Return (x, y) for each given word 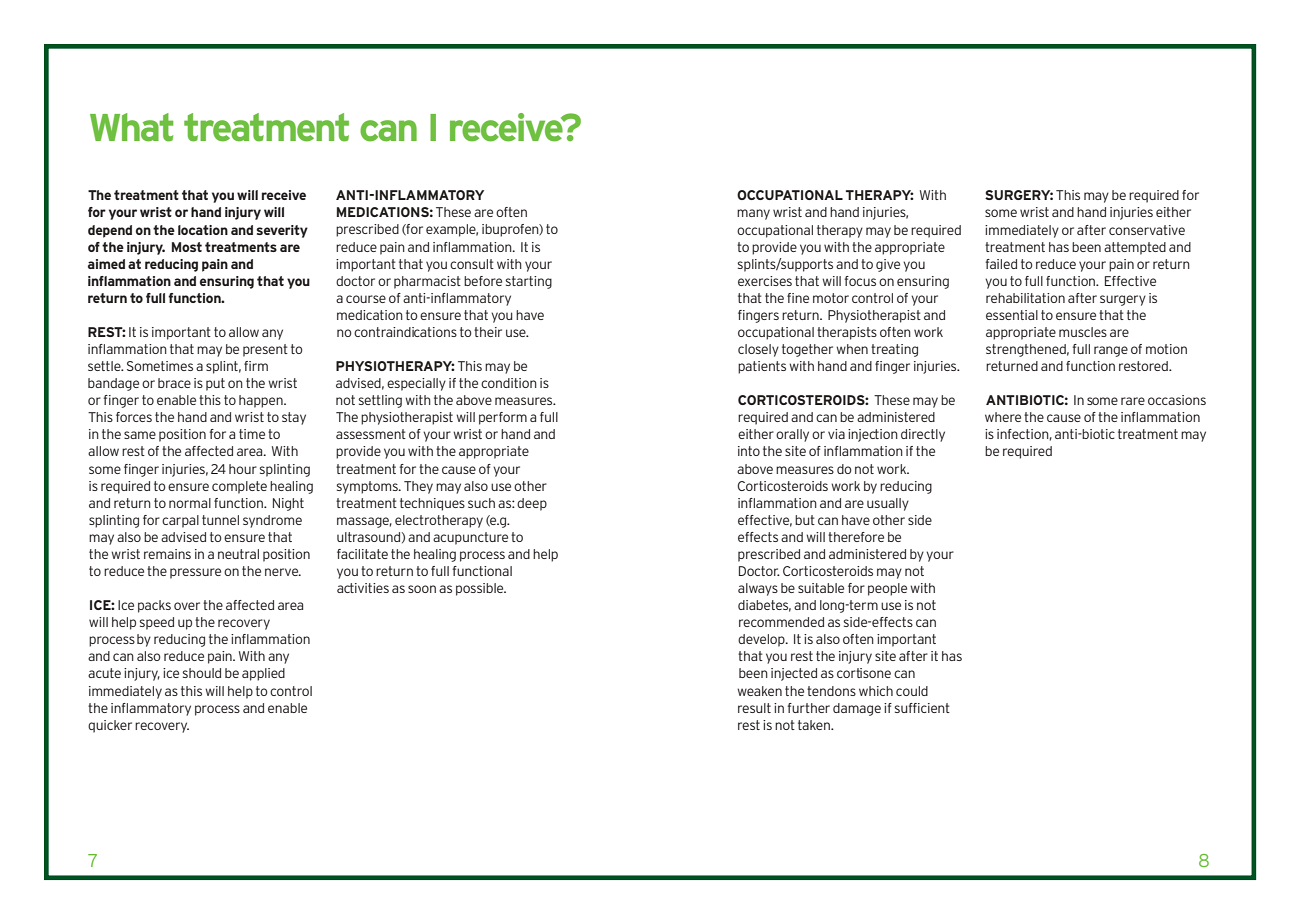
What (131, 127)
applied (263, 674)
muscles (1083, 332)
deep (532, 504)
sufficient (922, 708)
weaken (759, 691)
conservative (1147, 230)
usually (888, 504)
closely (758, 350)
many (753, 214)
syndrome (272, 521)
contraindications (405, 332)
